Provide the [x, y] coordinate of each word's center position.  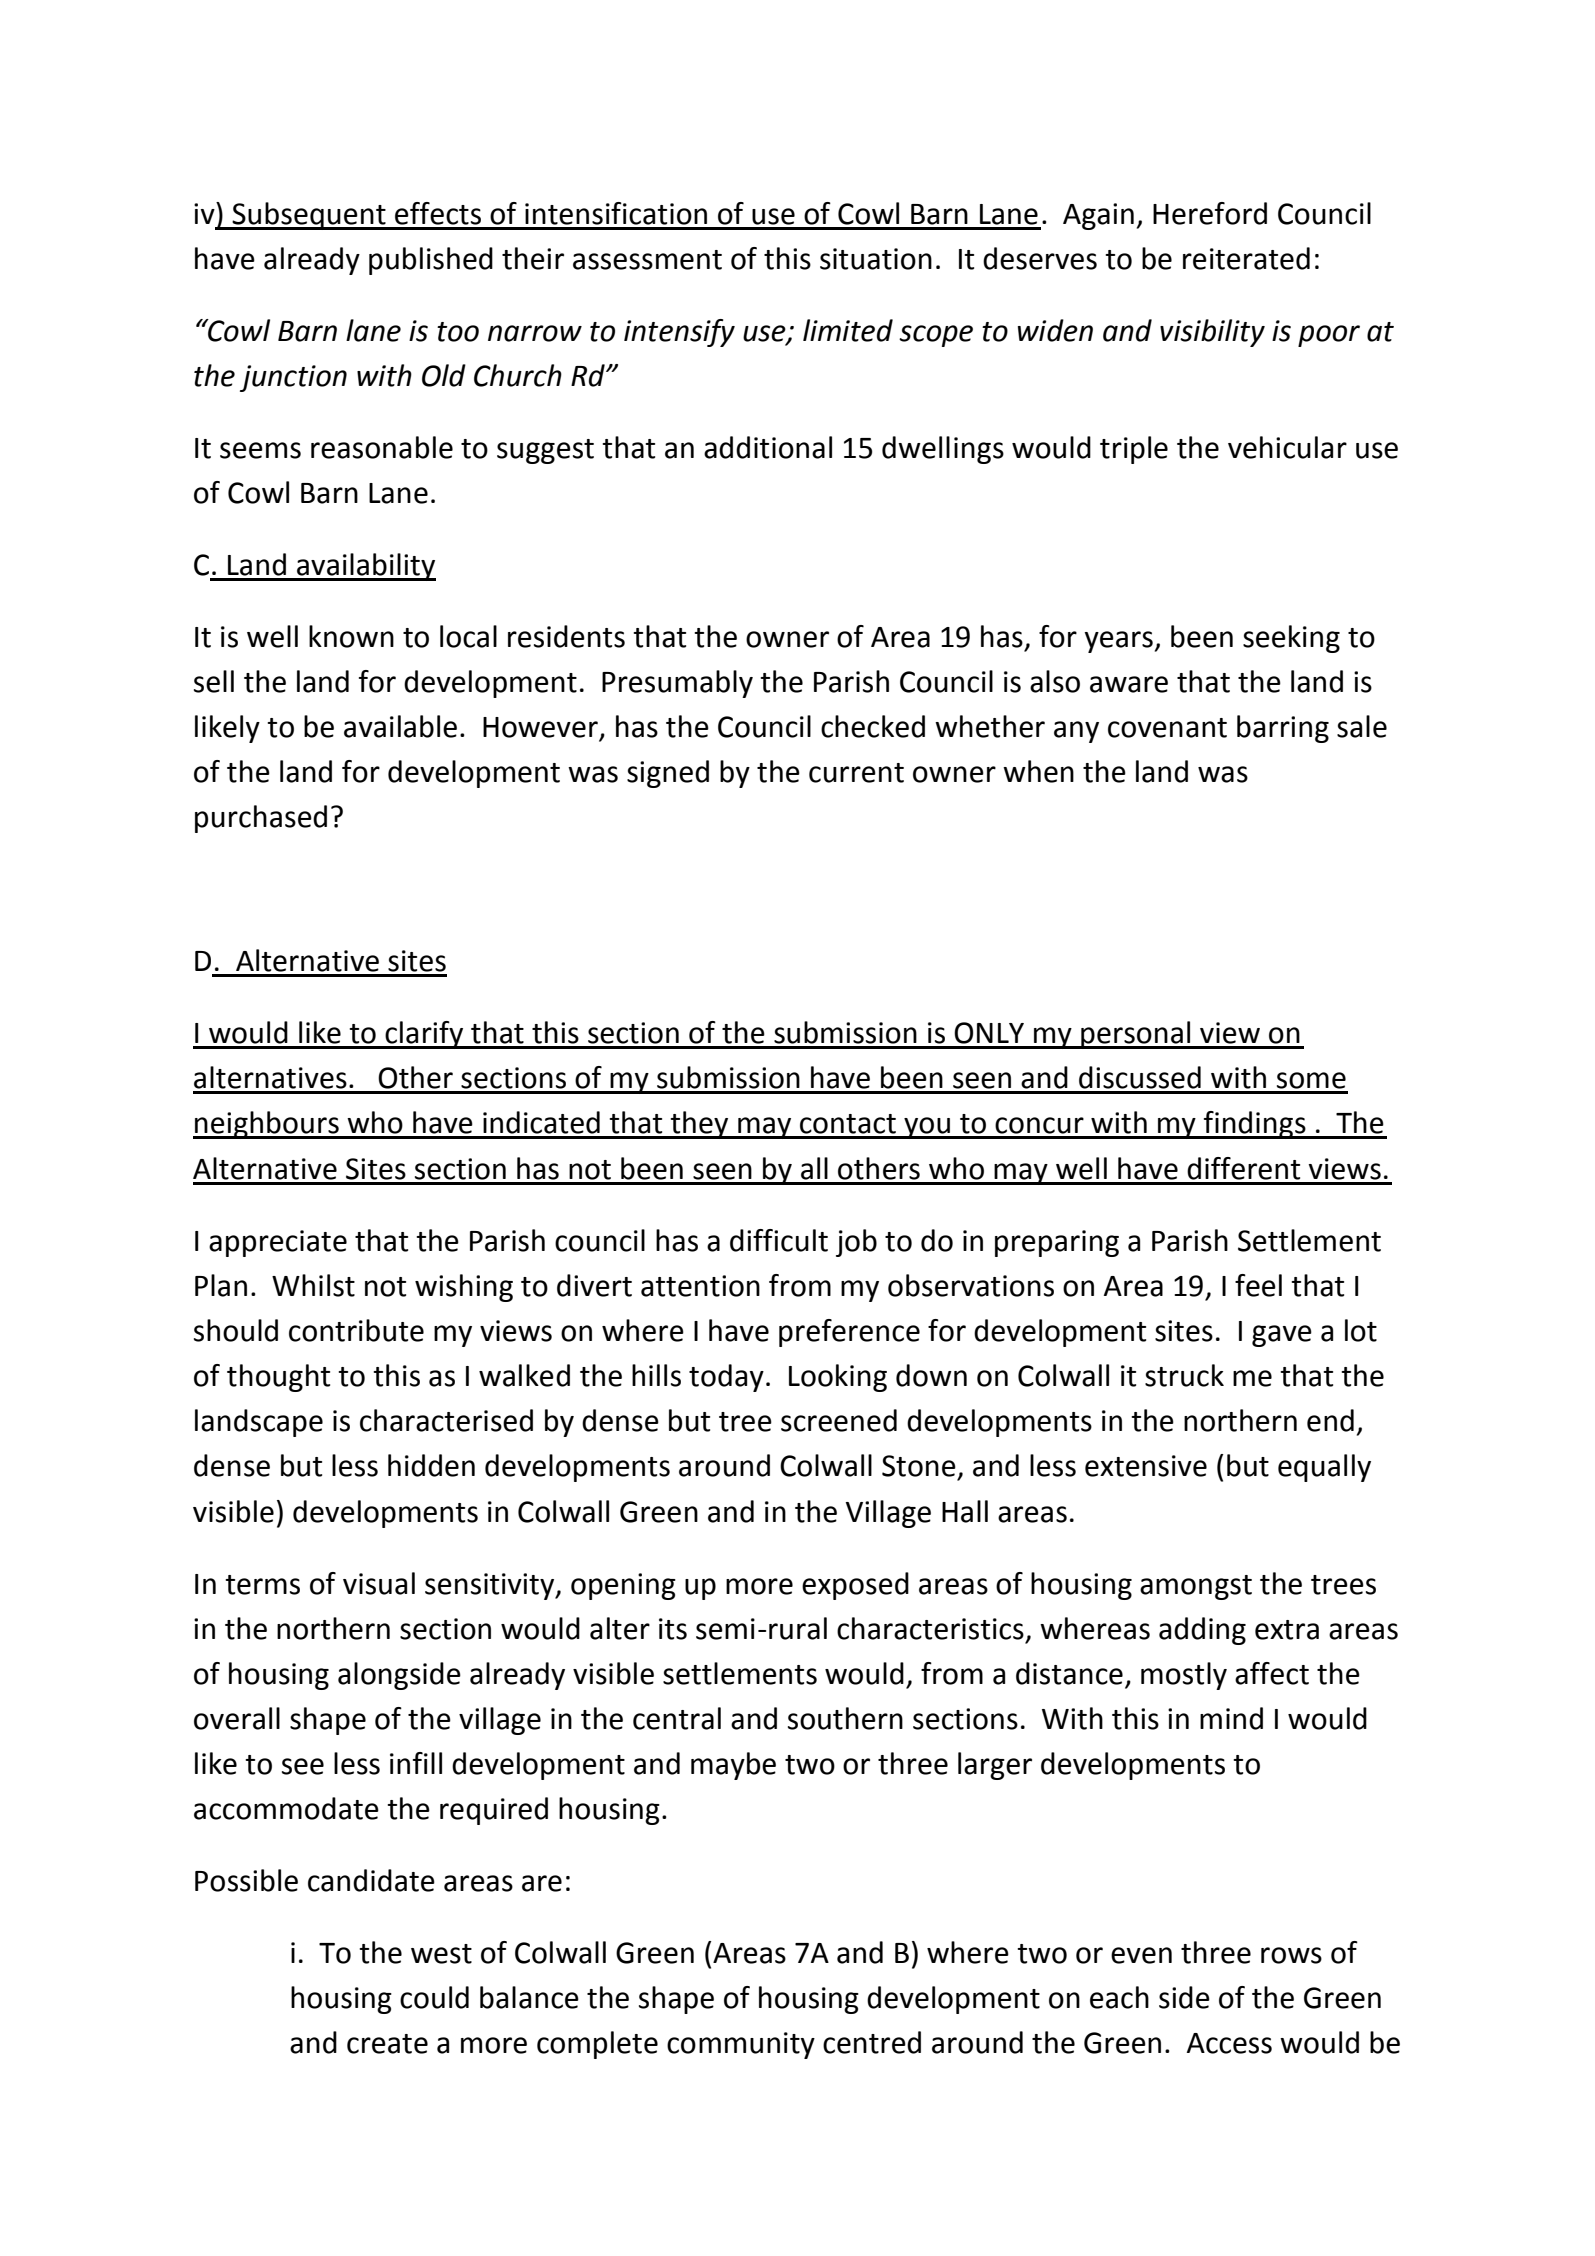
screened [839, 1420]
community [741, 2045]
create [387, 2044]
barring [1283, 729]
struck [1184, 1375]
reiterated [1246, 258]
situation [876, 259]
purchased [261, 819]
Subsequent [309, 216]
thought [278, 1378]
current [856, 773]
